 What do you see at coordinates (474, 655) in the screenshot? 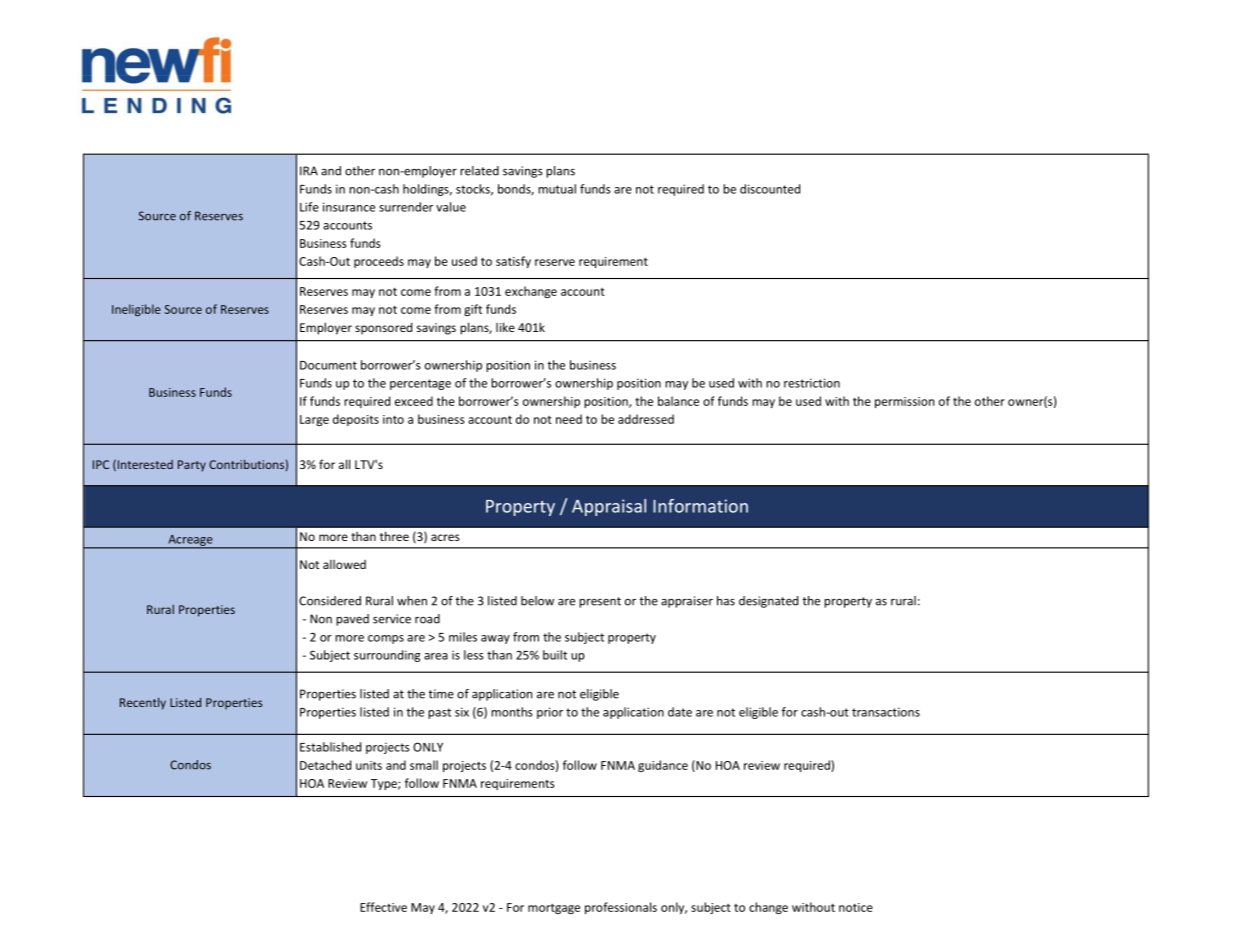
I see `less` at bounding box center [474, 655].
